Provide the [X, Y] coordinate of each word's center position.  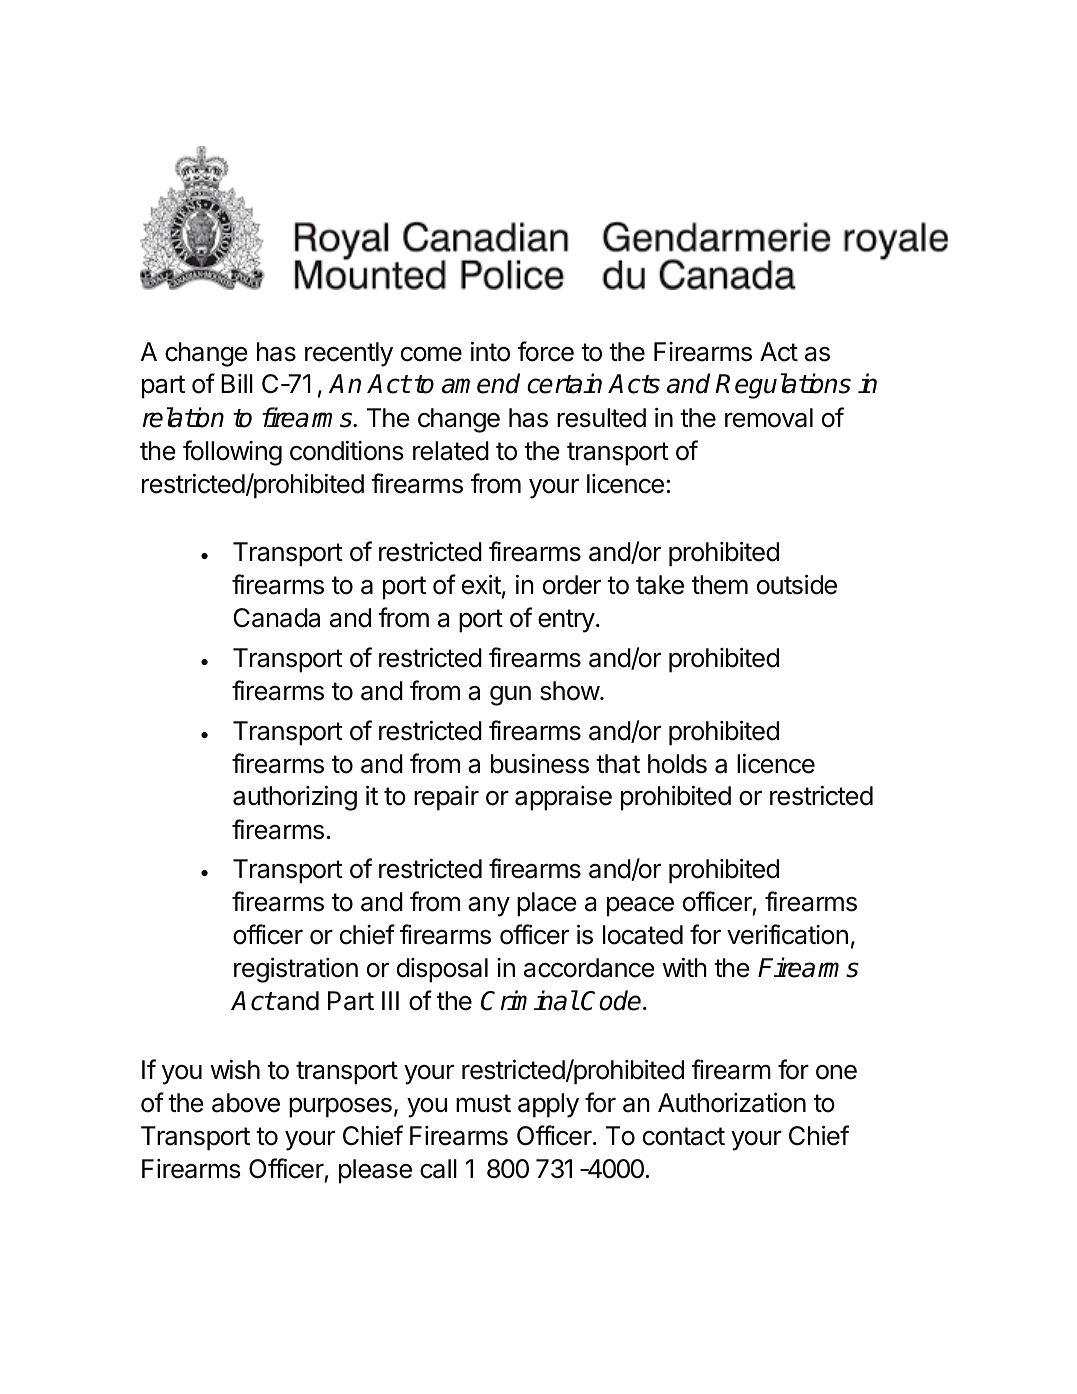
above [246, 1103]
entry [566, 621]
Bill [237, 383]
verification [787, 934]
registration [296, 970]
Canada [276, 618]
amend [481, 383]
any [489, 907]
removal [769, 418]
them [720, 585]
